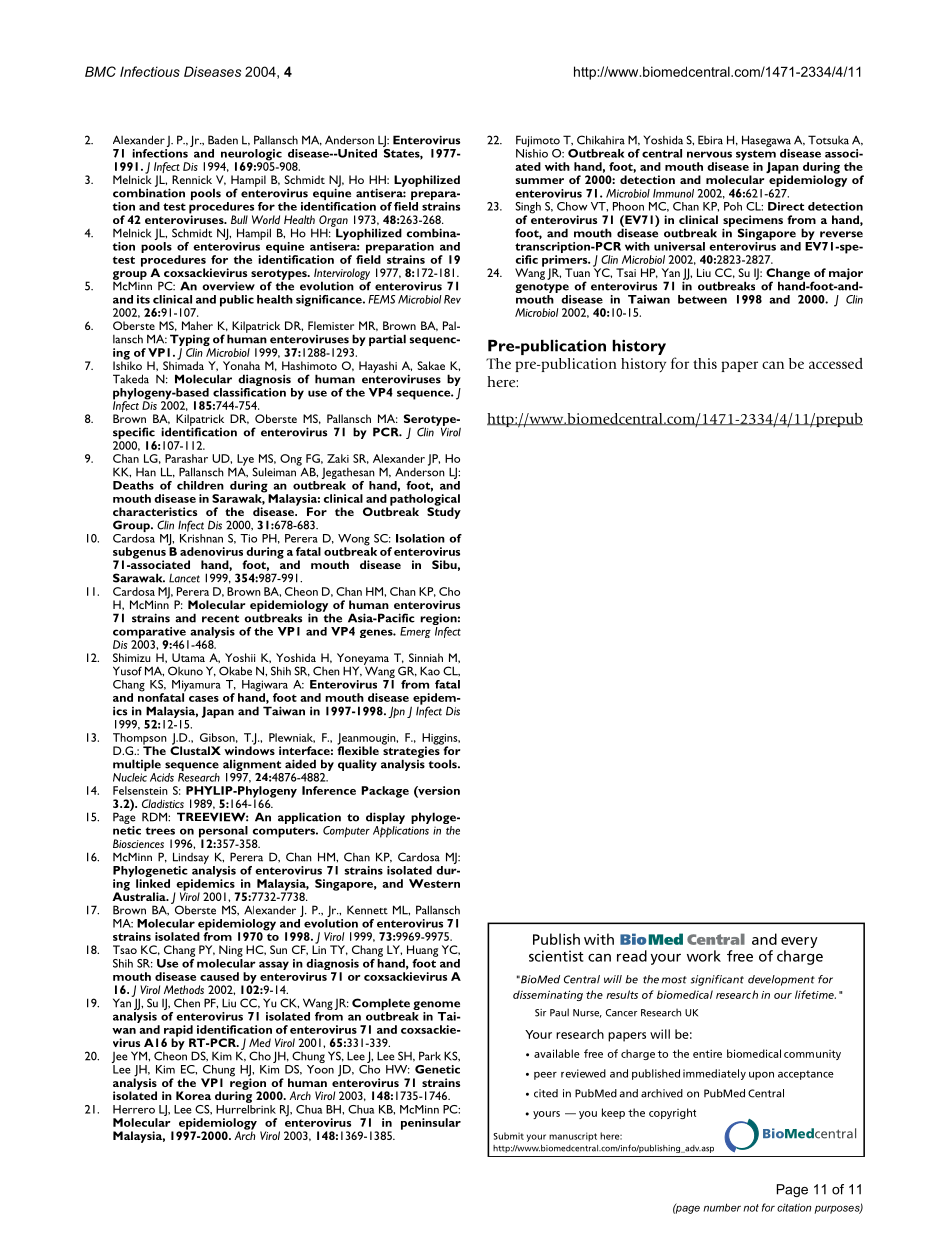  I want to click on development, so click(781, 980).
